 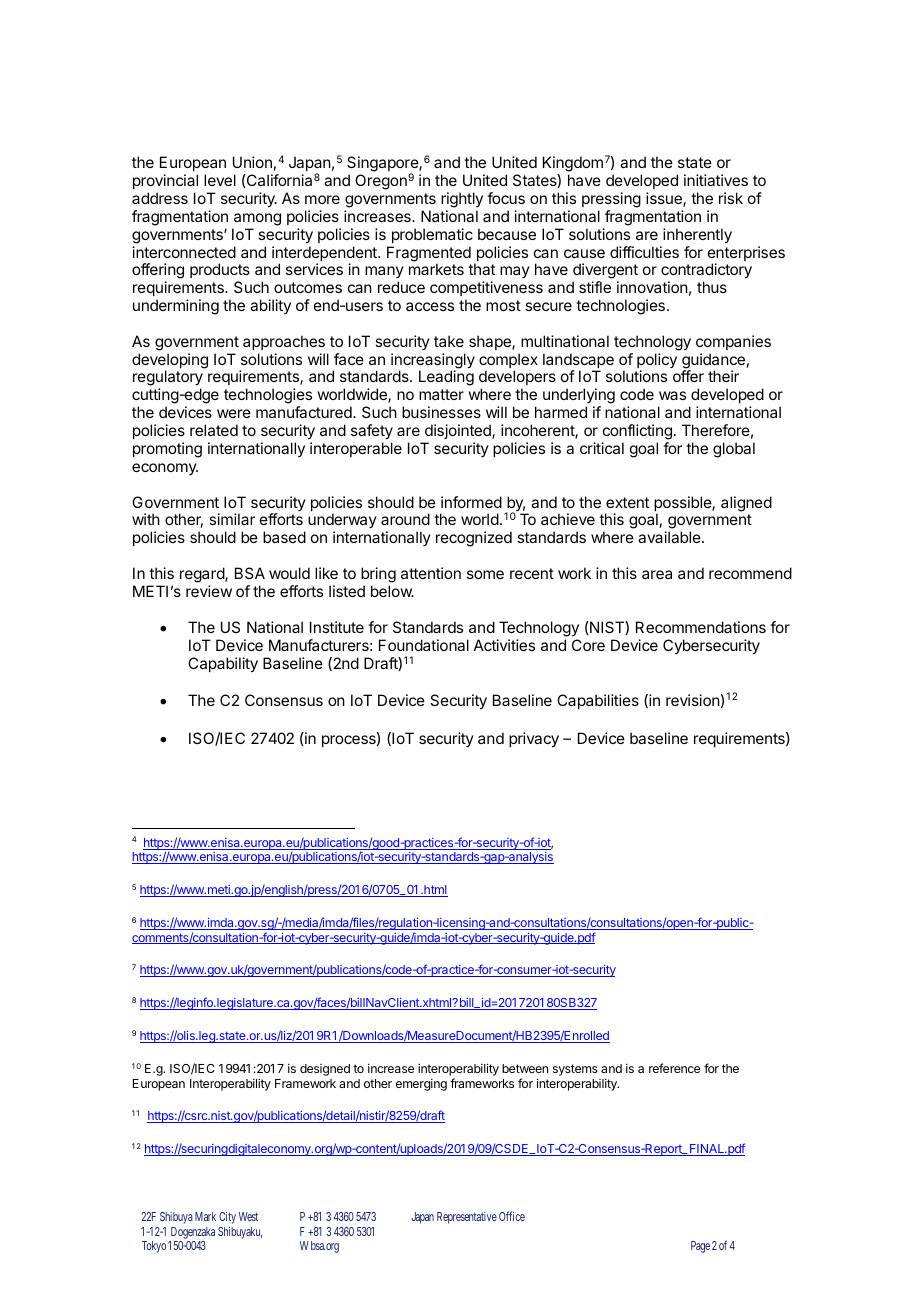 What do you see at coordinates (220, 180) in the page?
I see `level` at bounding box center [220, 180].
